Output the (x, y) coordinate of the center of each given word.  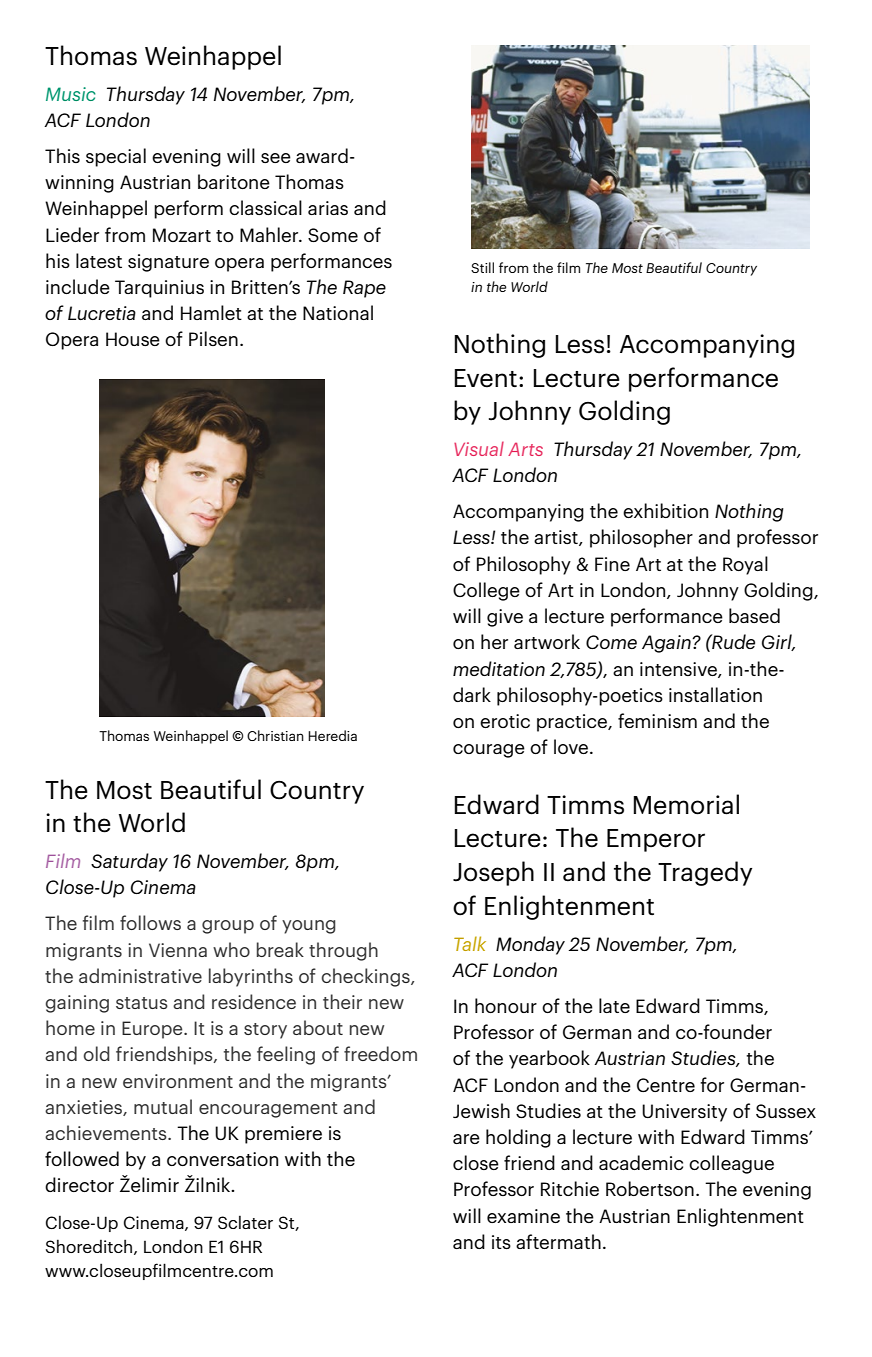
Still (482, 267)
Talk (470, 943)
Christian (275, 735)
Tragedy (705, 873)
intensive (679, 670)
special (116, 157)
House (133, 339)
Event (486, 378)
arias (328, 208)
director (79, 1184)
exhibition (665, 510)
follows (150, 922)
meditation (499, 668)
